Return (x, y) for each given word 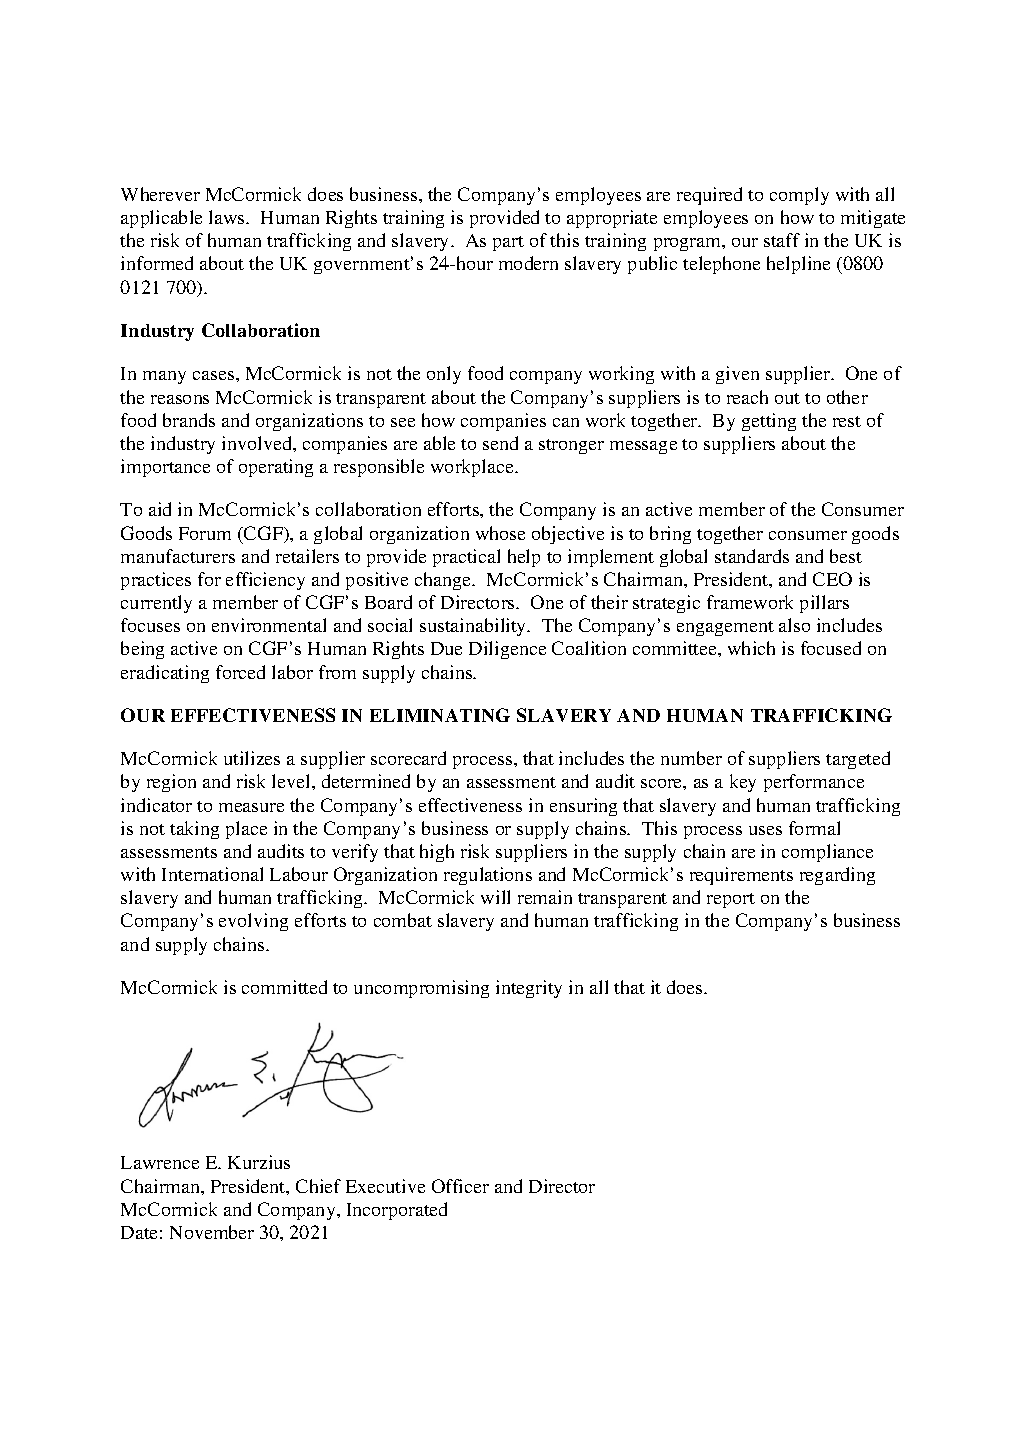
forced (240, 672)
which (751, 648)
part (508, 243)
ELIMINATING (440, 715)
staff (782, 240)
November (212, 1232)
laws (228, 217)
